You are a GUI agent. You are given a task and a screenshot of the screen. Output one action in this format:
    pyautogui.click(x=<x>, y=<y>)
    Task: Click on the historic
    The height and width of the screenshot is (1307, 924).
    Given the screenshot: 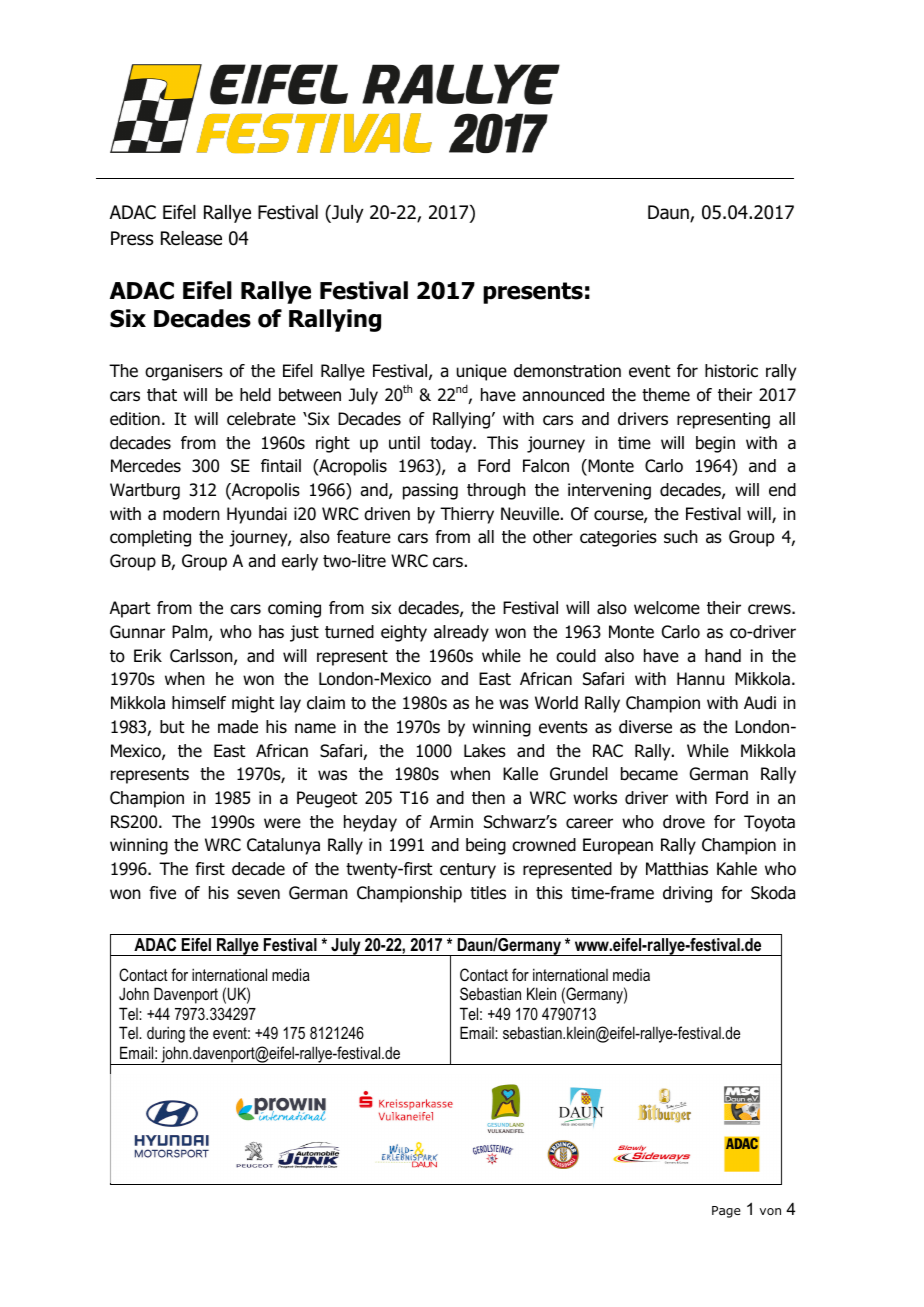 What is the action you would take?
    pyautogui.click(x=731, y=371)
